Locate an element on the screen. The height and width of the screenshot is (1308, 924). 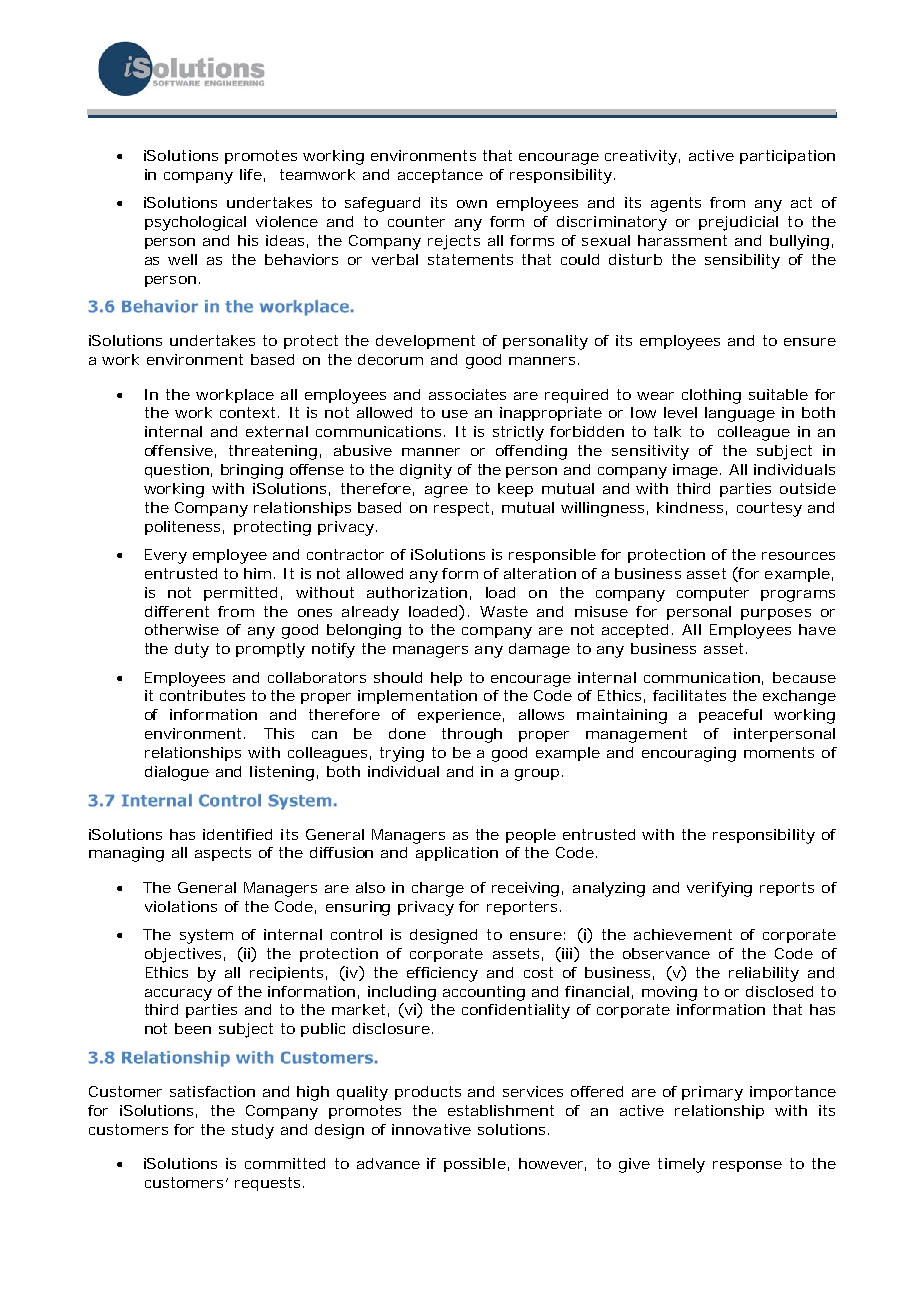
violations is located at coordinates (181, 906).
